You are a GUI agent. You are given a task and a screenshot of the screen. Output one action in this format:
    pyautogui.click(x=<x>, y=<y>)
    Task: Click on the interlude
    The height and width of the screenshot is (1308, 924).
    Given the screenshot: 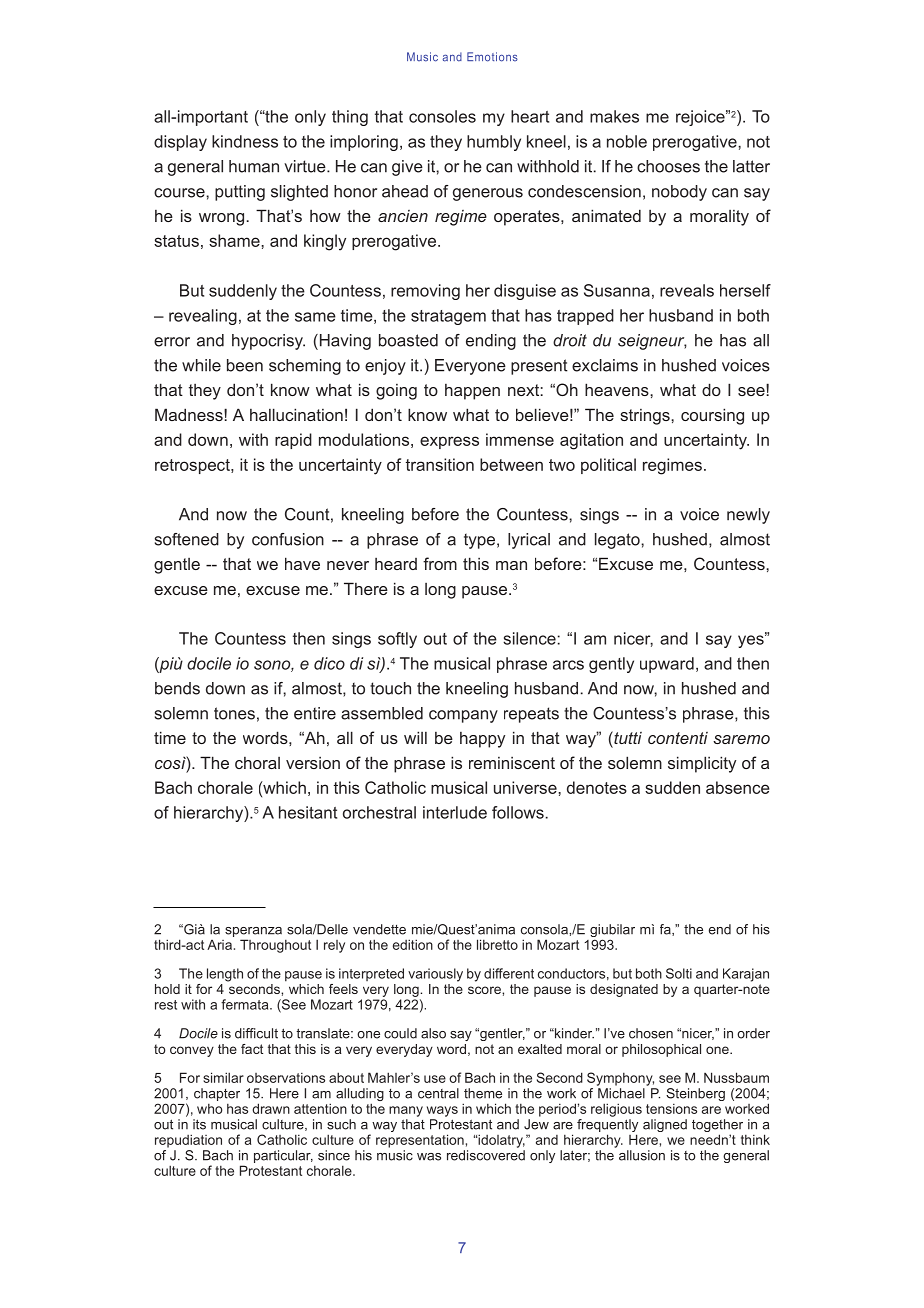 What is the action you would take?
    pyautogui.click(x=455, y=812)
